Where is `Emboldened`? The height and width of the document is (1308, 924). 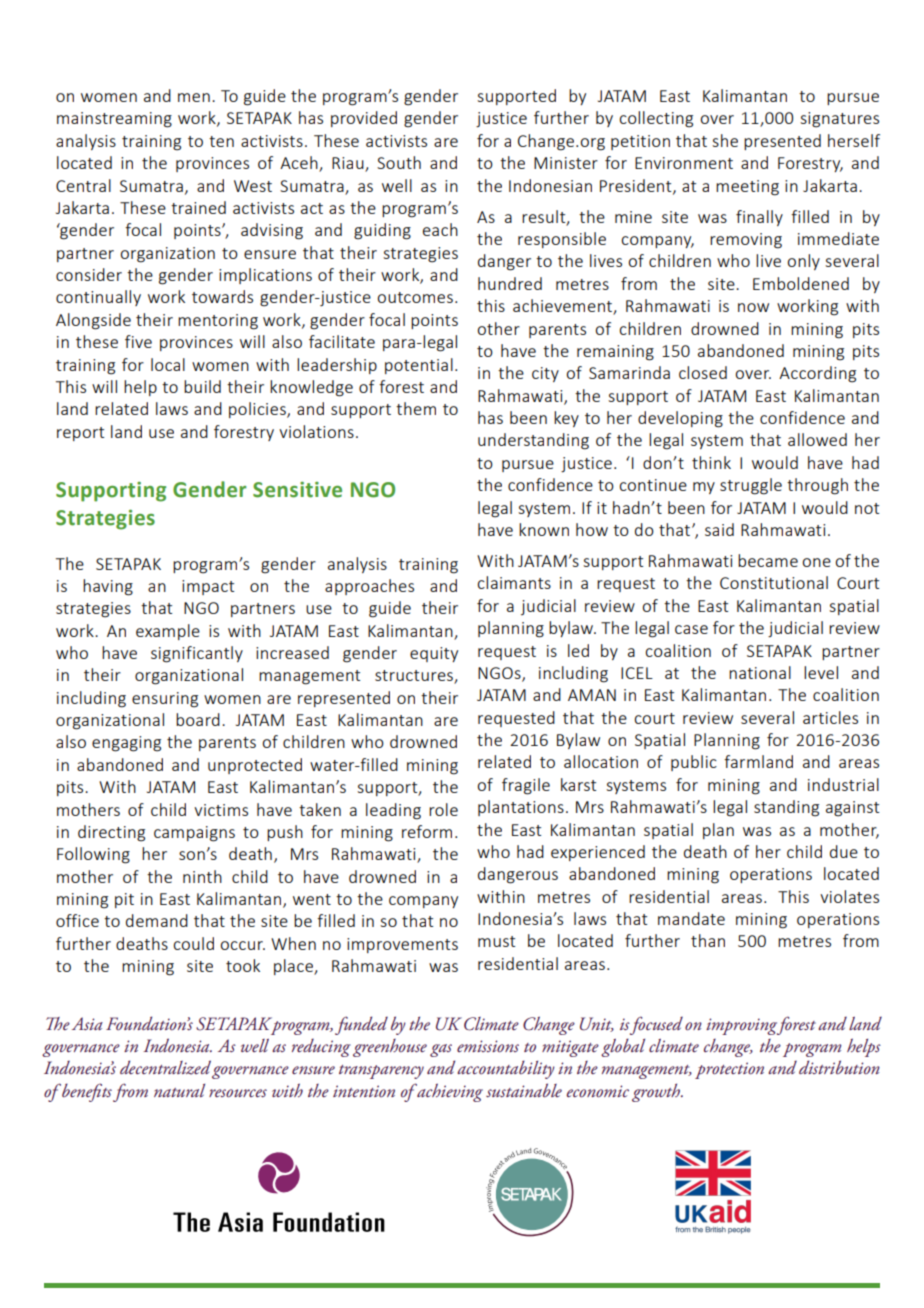
Emboldened is located at coordinates (801, 283).
